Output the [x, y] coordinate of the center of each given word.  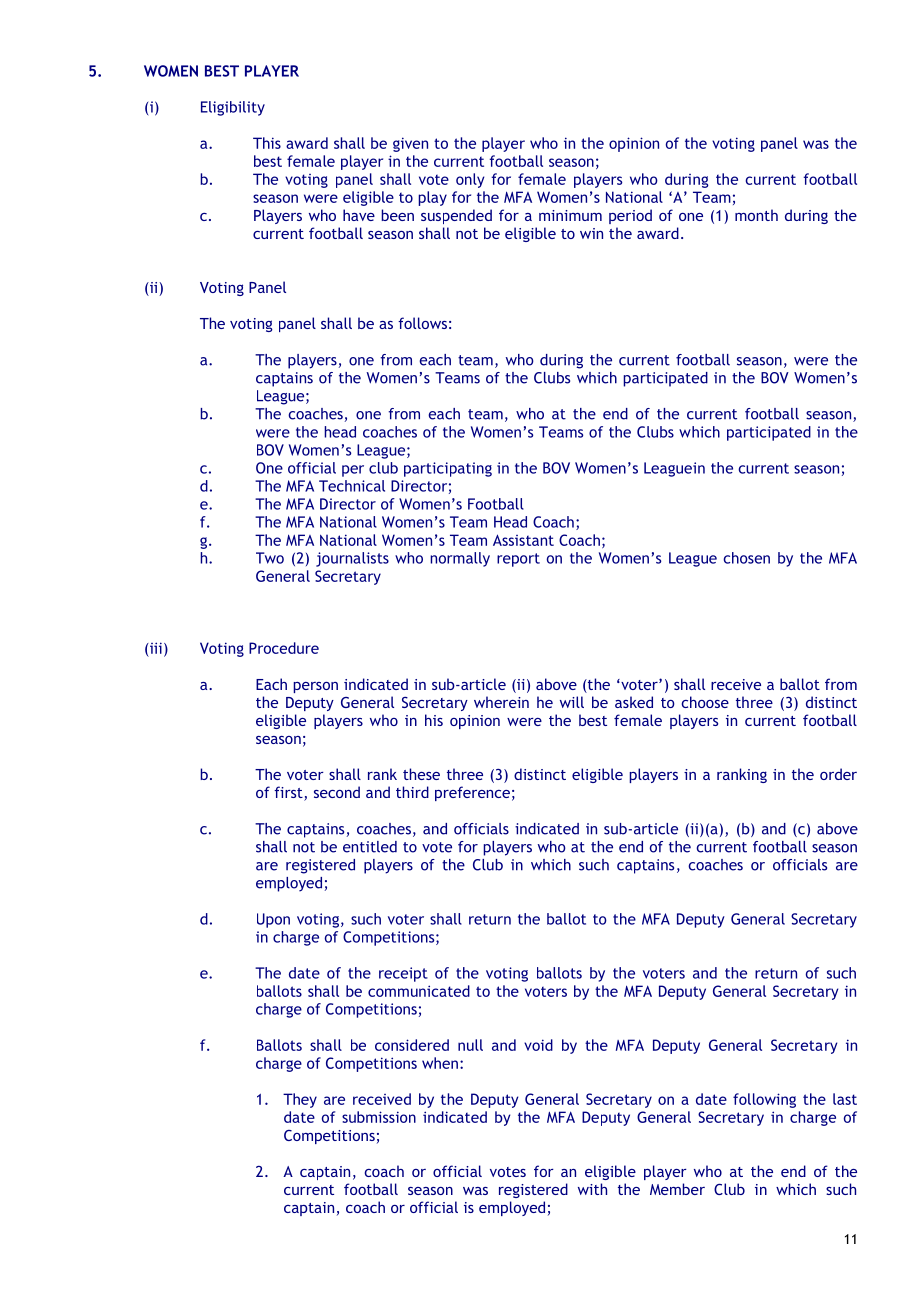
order [838, 774]
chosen [746, 558]
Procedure [284, 648]
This [267, 143]
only [470, 180]
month [756, 215]
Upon [273, 920]
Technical [352, 486]
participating [448, 469]
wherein [501, 702]
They [300, 1100]
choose [705, 702]
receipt [403, 974]
